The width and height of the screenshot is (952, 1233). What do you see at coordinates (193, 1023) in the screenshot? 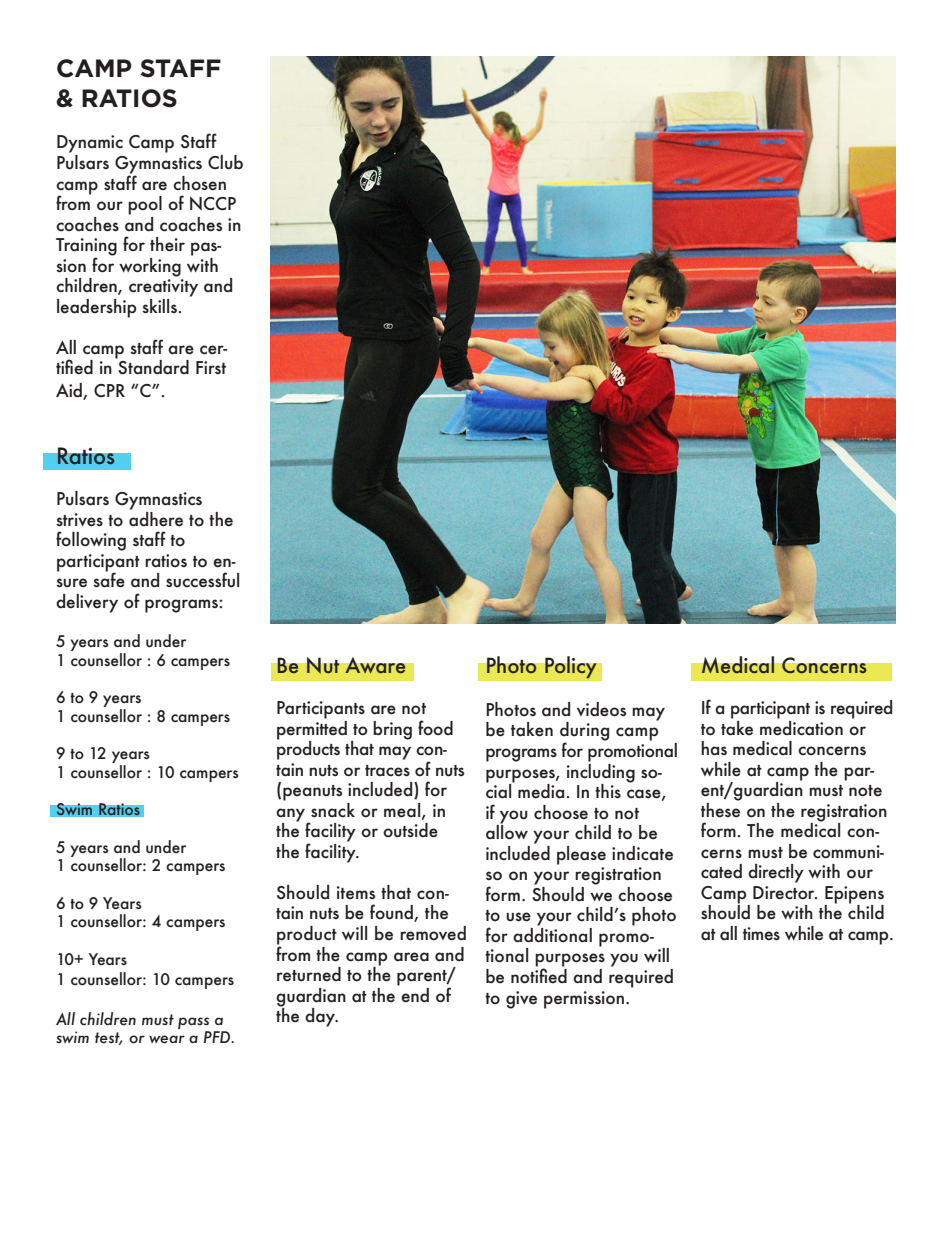
I see `pass` at bounding box center [193, 1023].
